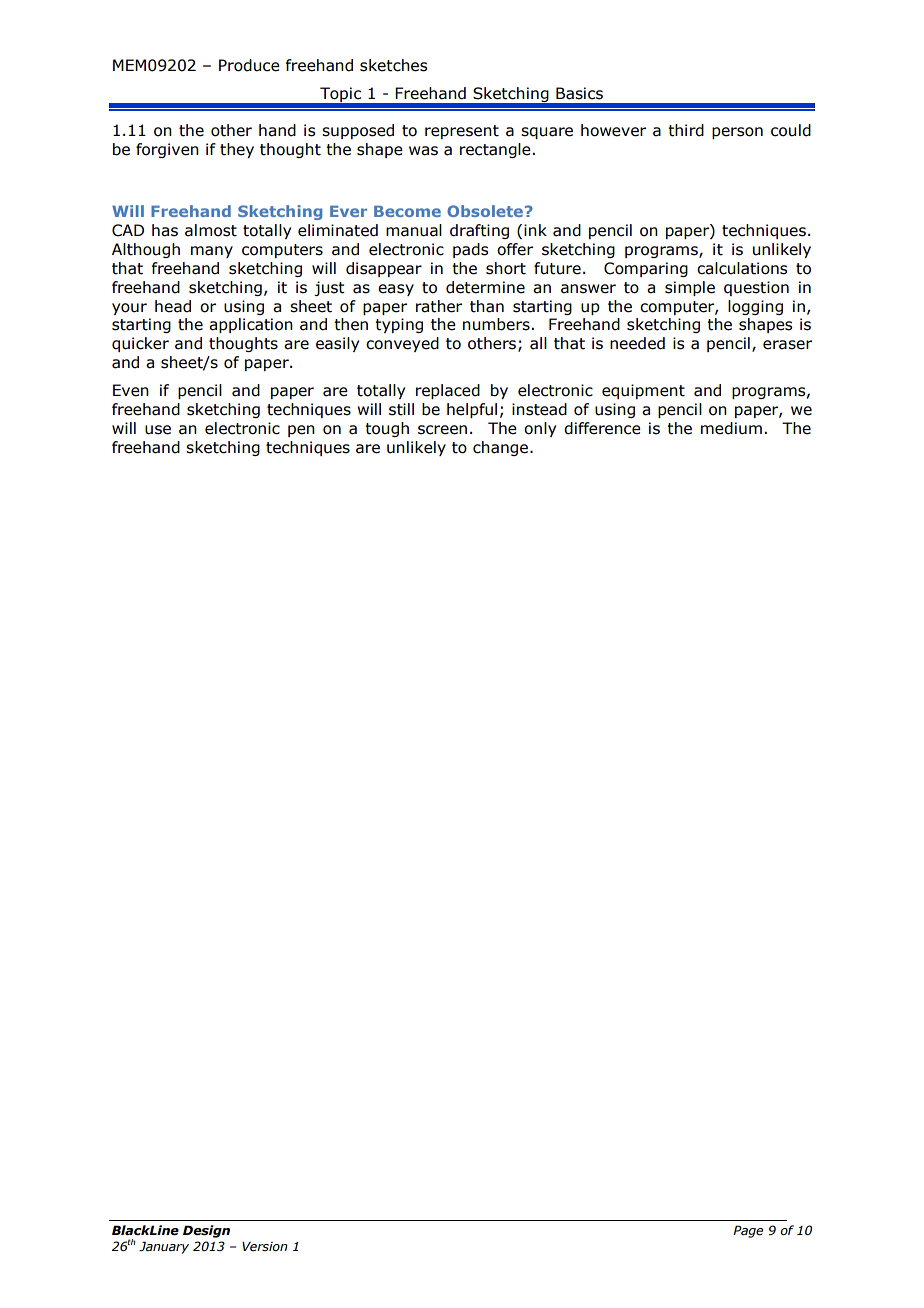  Describe the element at coordinates (448, 391) in the screenshot. I see `replaced` at that location.
